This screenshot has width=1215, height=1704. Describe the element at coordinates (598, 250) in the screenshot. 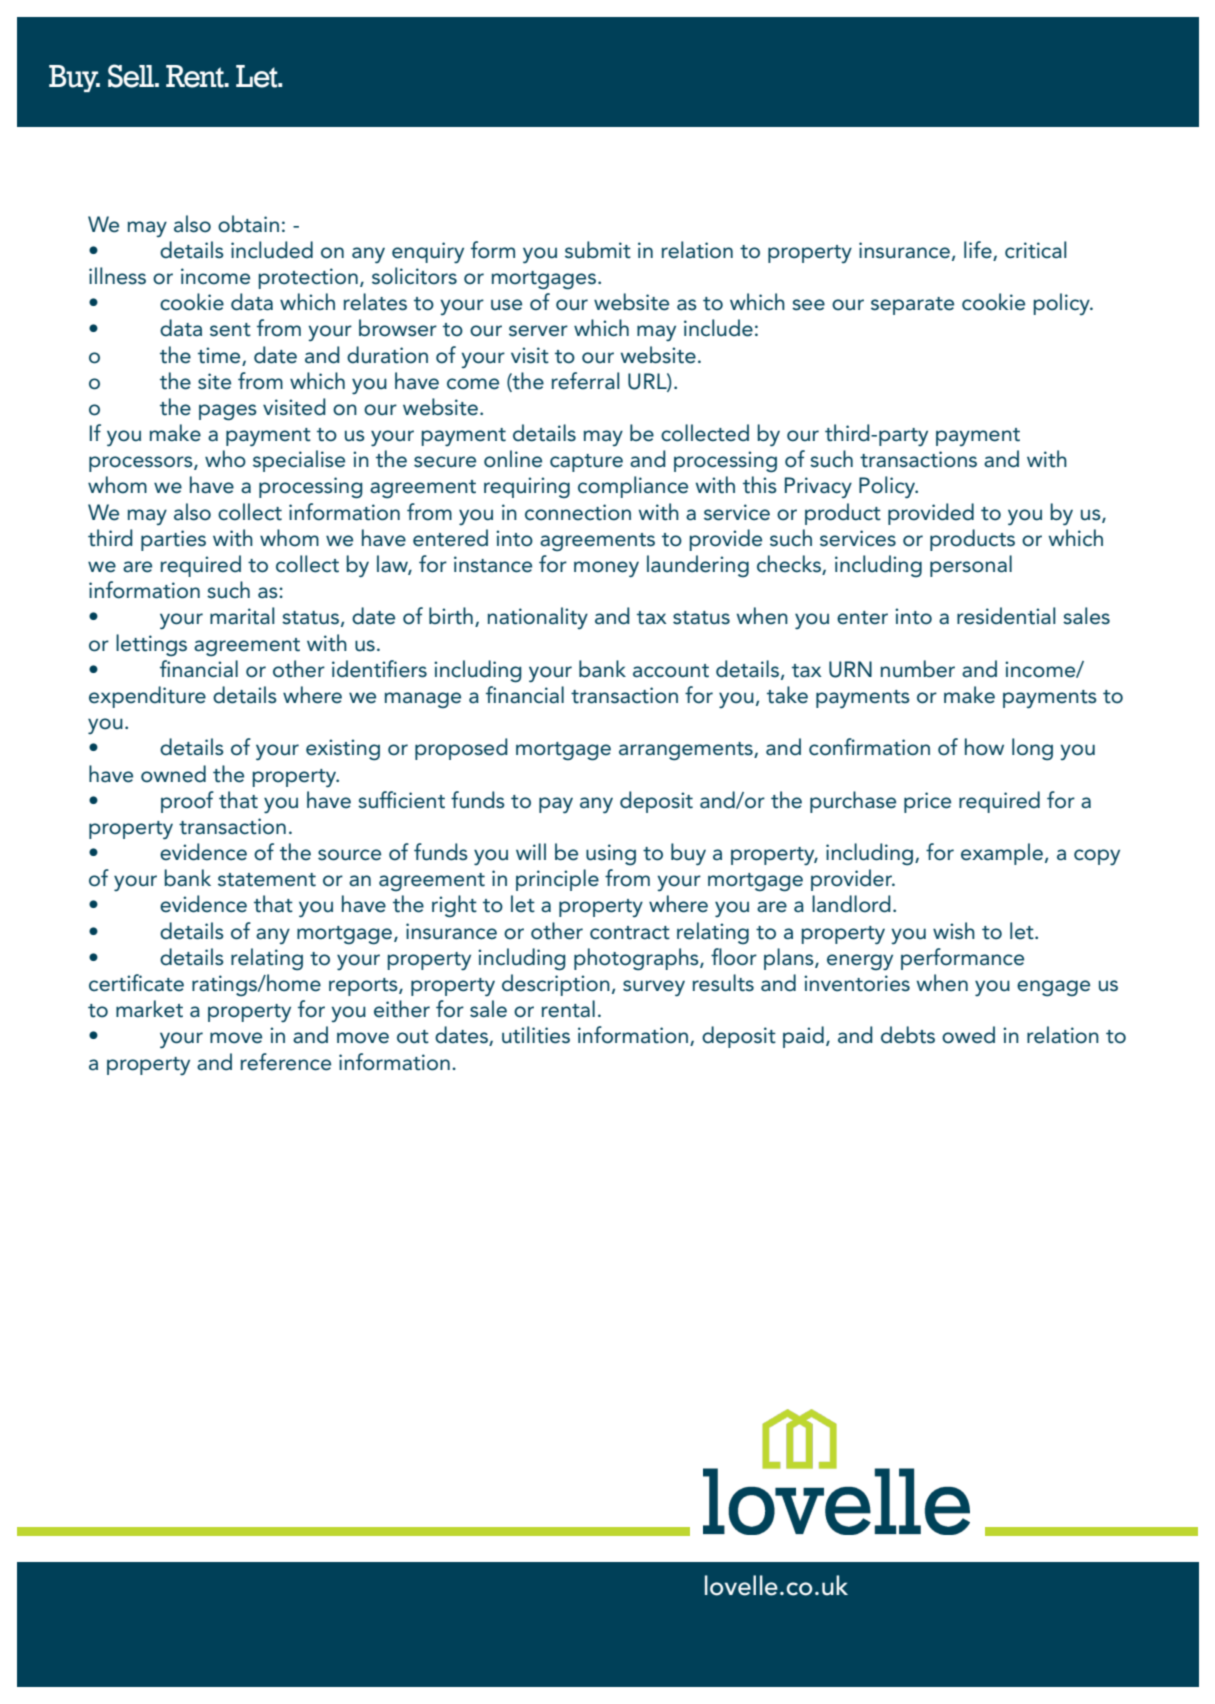

I see `submit` at that location.
